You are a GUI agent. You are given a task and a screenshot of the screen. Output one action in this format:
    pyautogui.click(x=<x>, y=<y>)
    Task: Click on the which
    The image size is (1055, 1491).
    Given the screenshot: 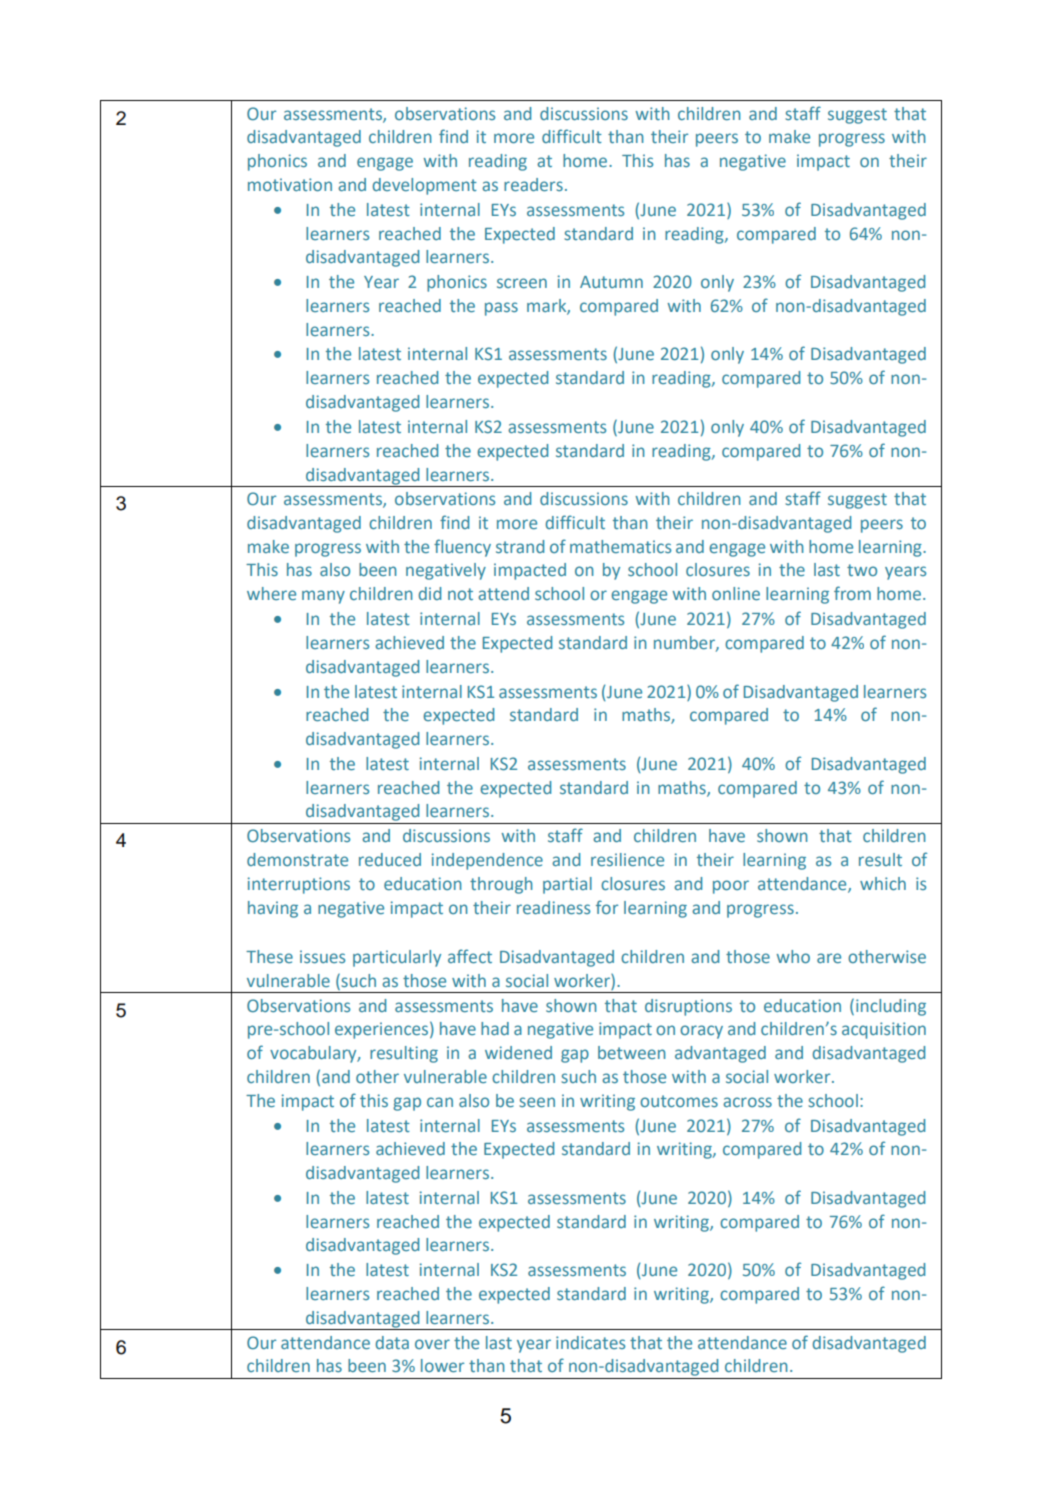 What is the action you would take?
    pyautogui.click(x=883, y=883)
